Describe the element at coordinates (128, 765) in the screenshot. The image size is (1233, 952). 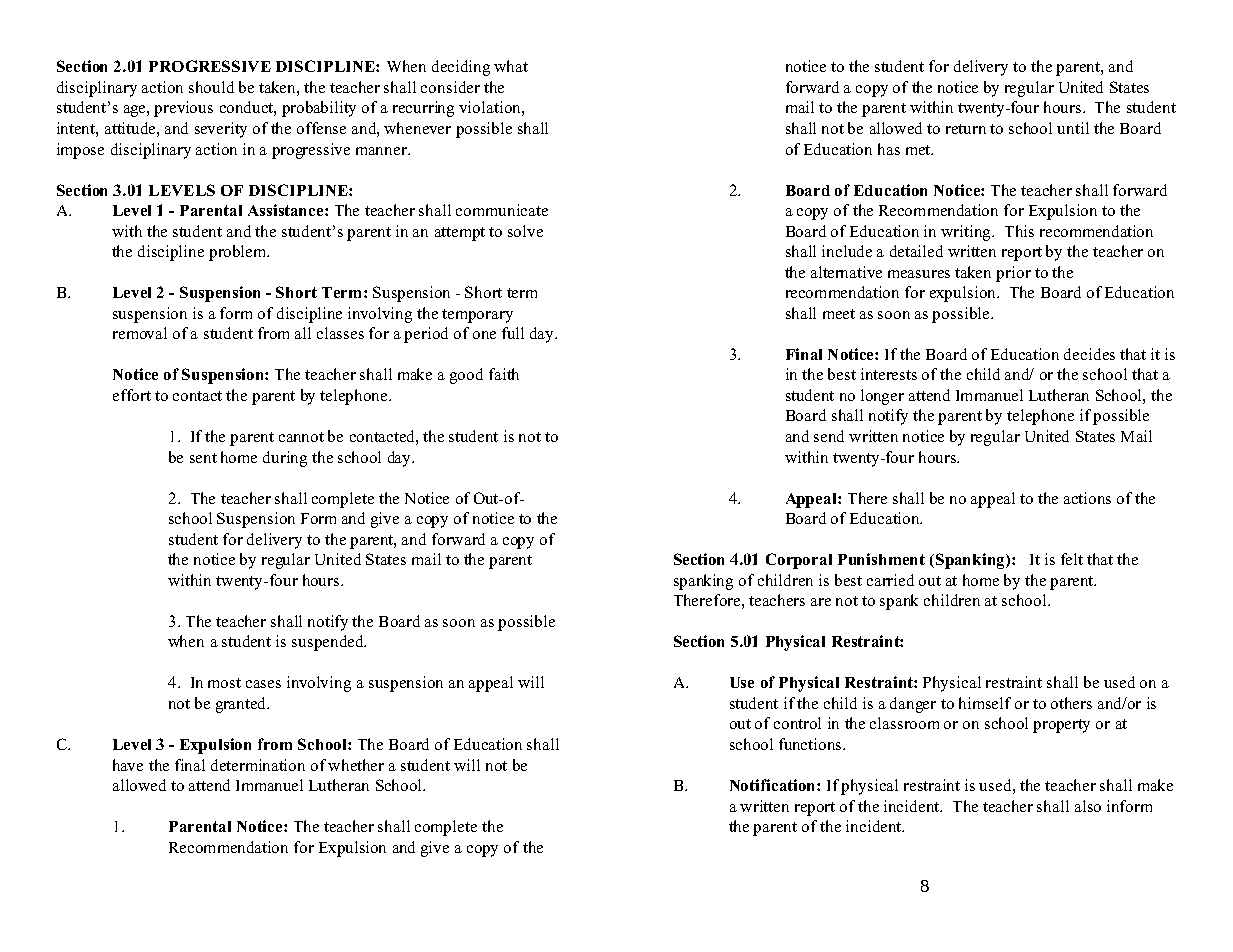
I see `have` at that location.
